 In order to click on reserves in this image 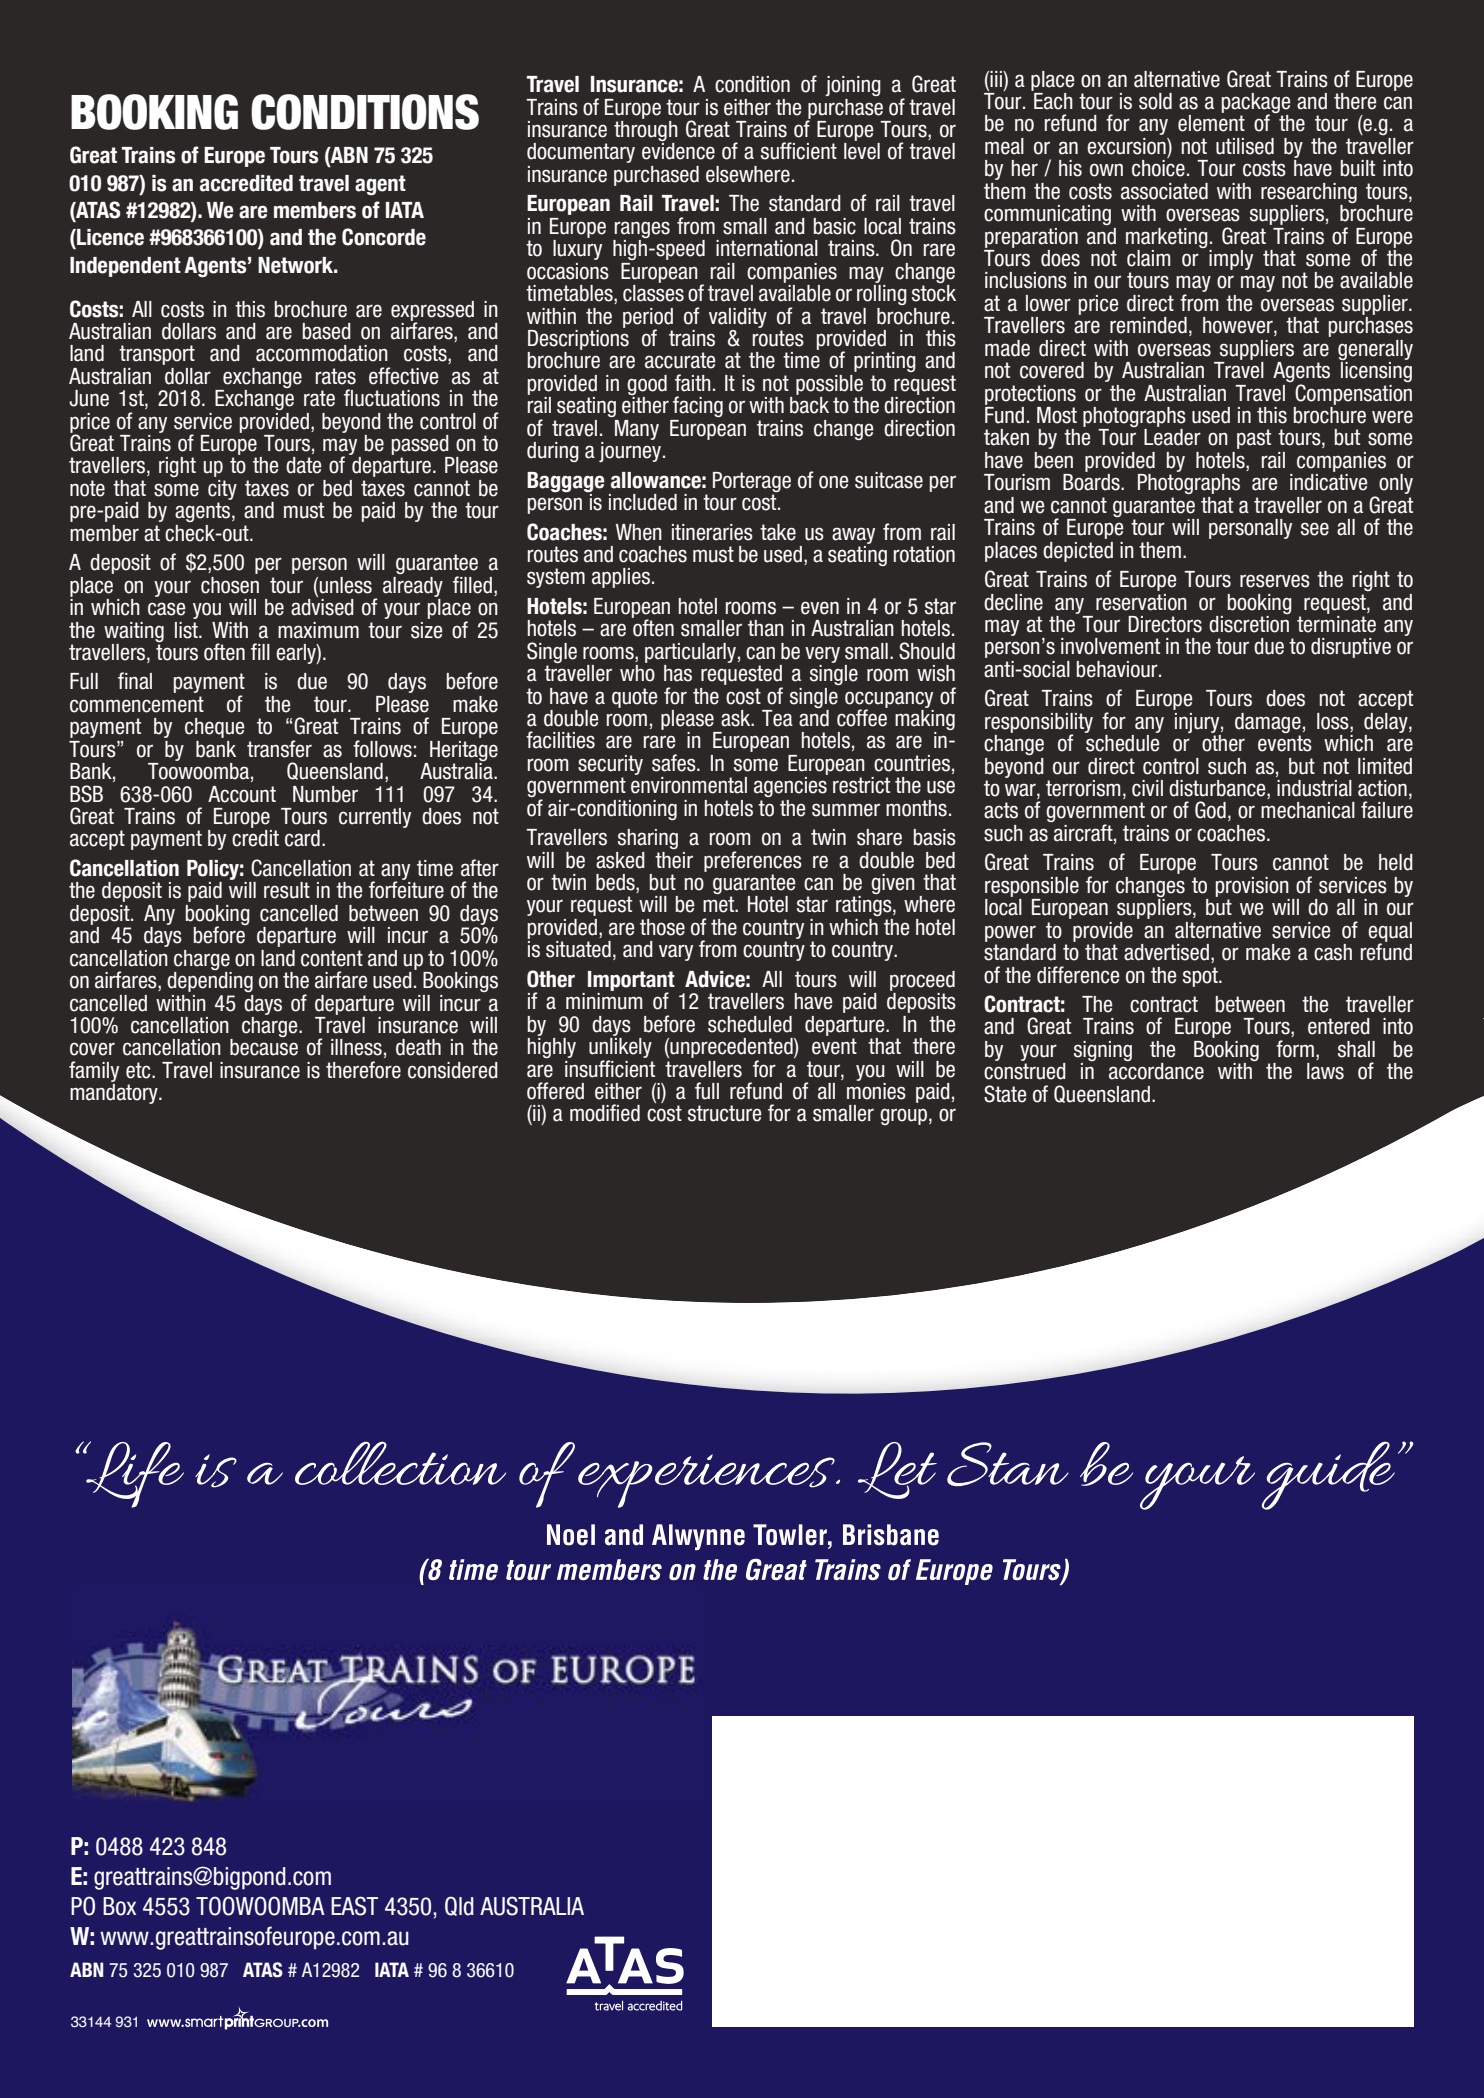, I will do `click(1275, 581)`.
